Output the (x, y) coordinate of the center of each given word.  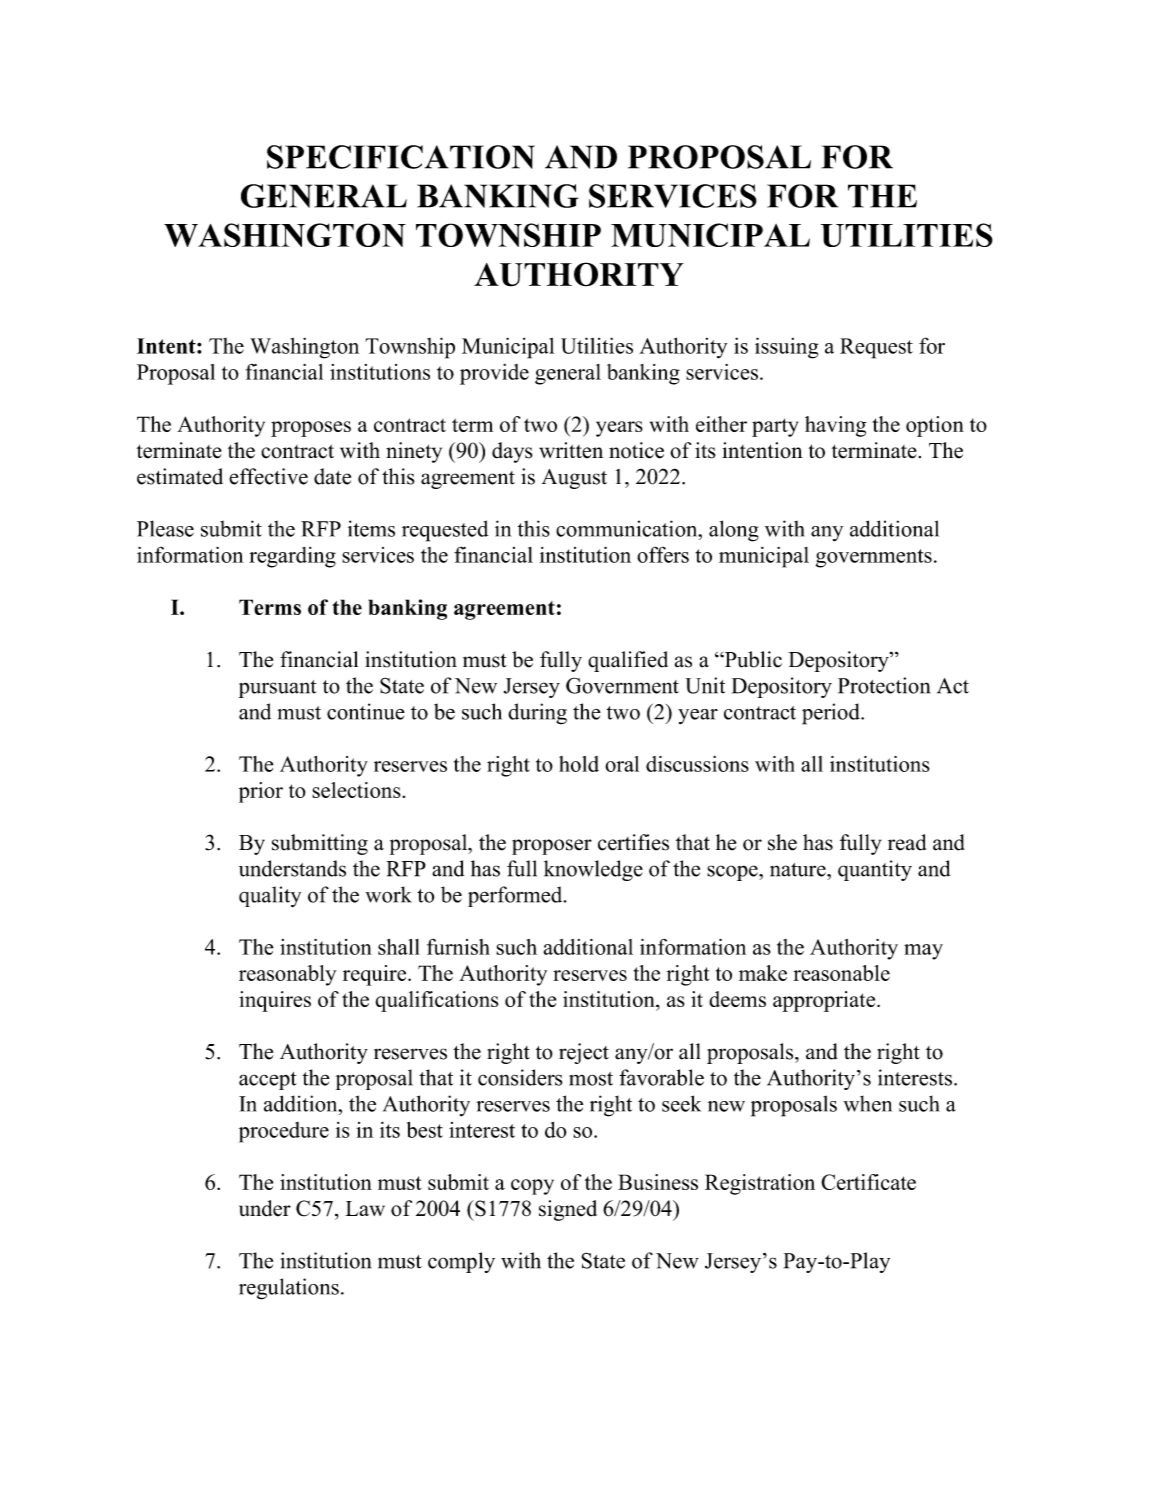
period (832, 714)
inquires (275, 1001)
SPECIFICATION (401, 157)
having (835, 426)
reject (584, 1053)
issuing (787, 348)
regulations (289, 1289)
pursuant (278, 689)
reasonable (841, 973)
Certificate (868, 1182)
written (571, 450)
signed (568, 1210)
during (537, 714)
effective (268, 476)
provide (494, 374)
